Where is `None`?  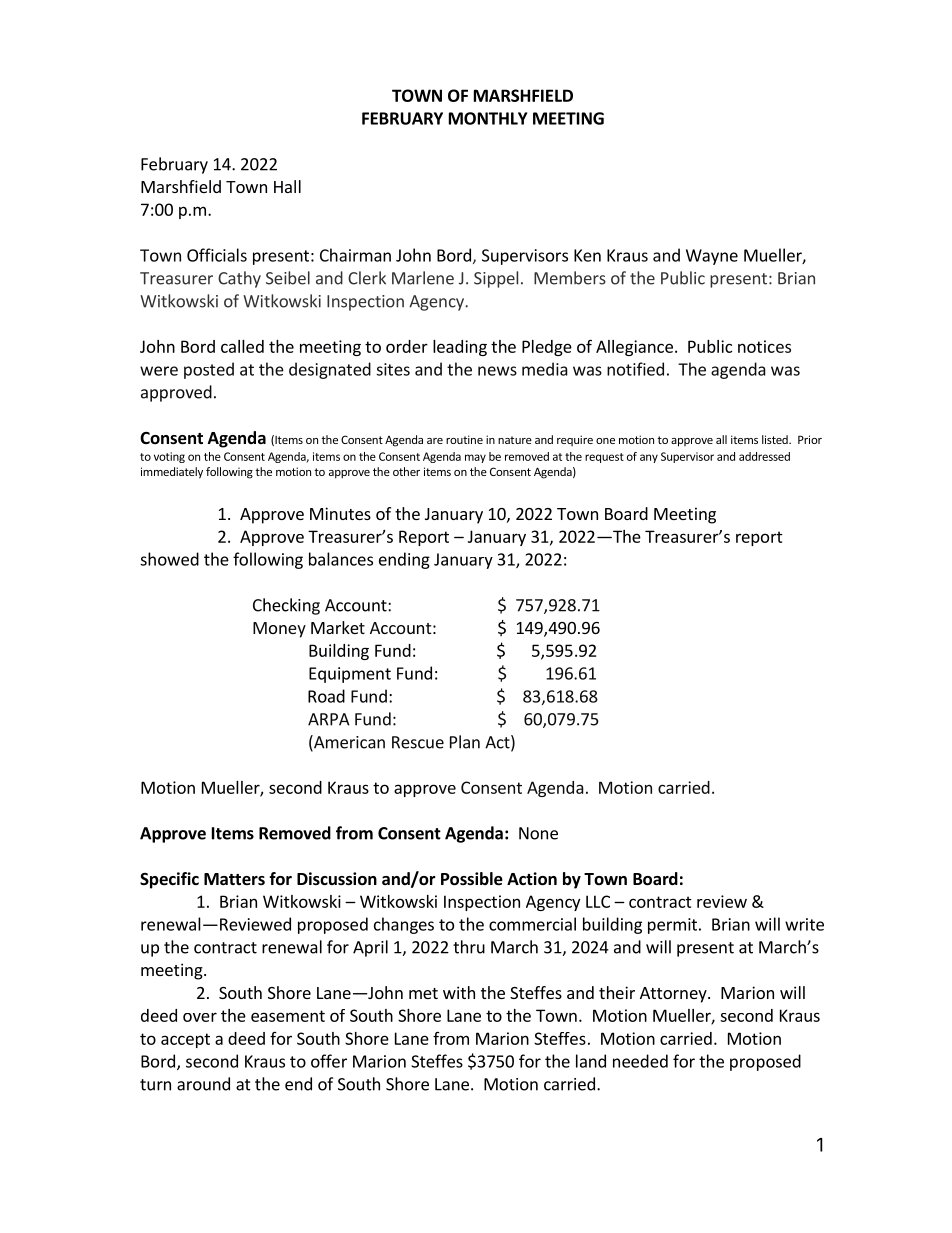 None is located at coordinates (538, 833).
